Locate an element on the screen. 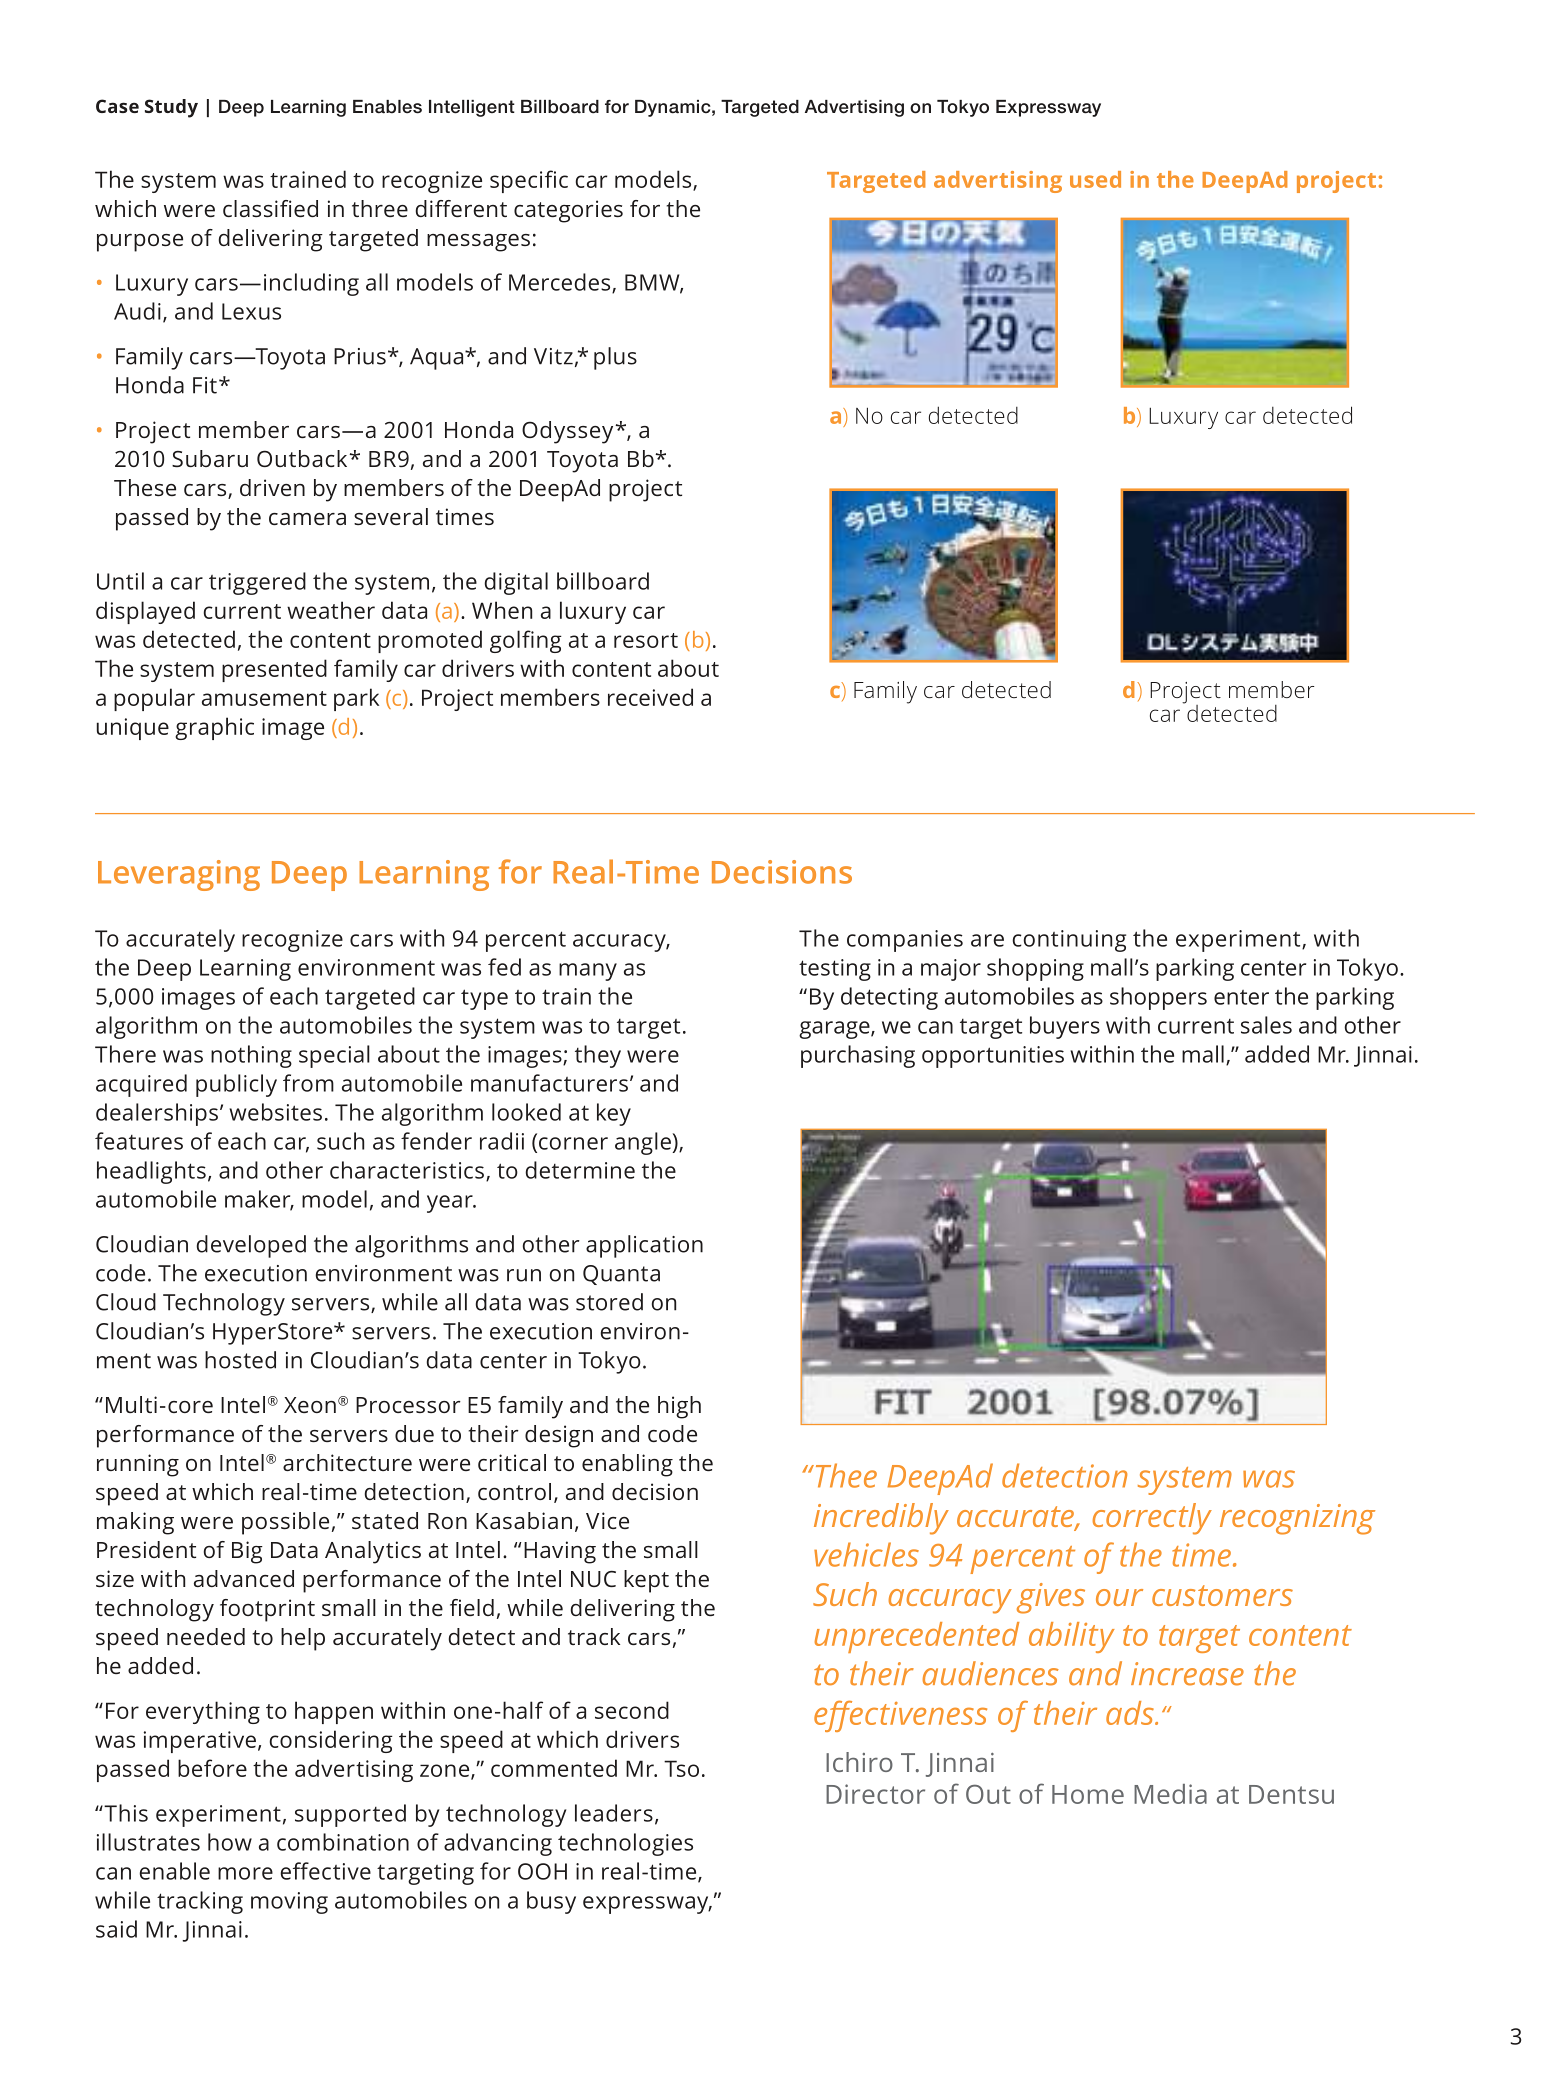 The height and width of the screenshot is (2089, 1567). classified is located at coordinates (270, 208).
